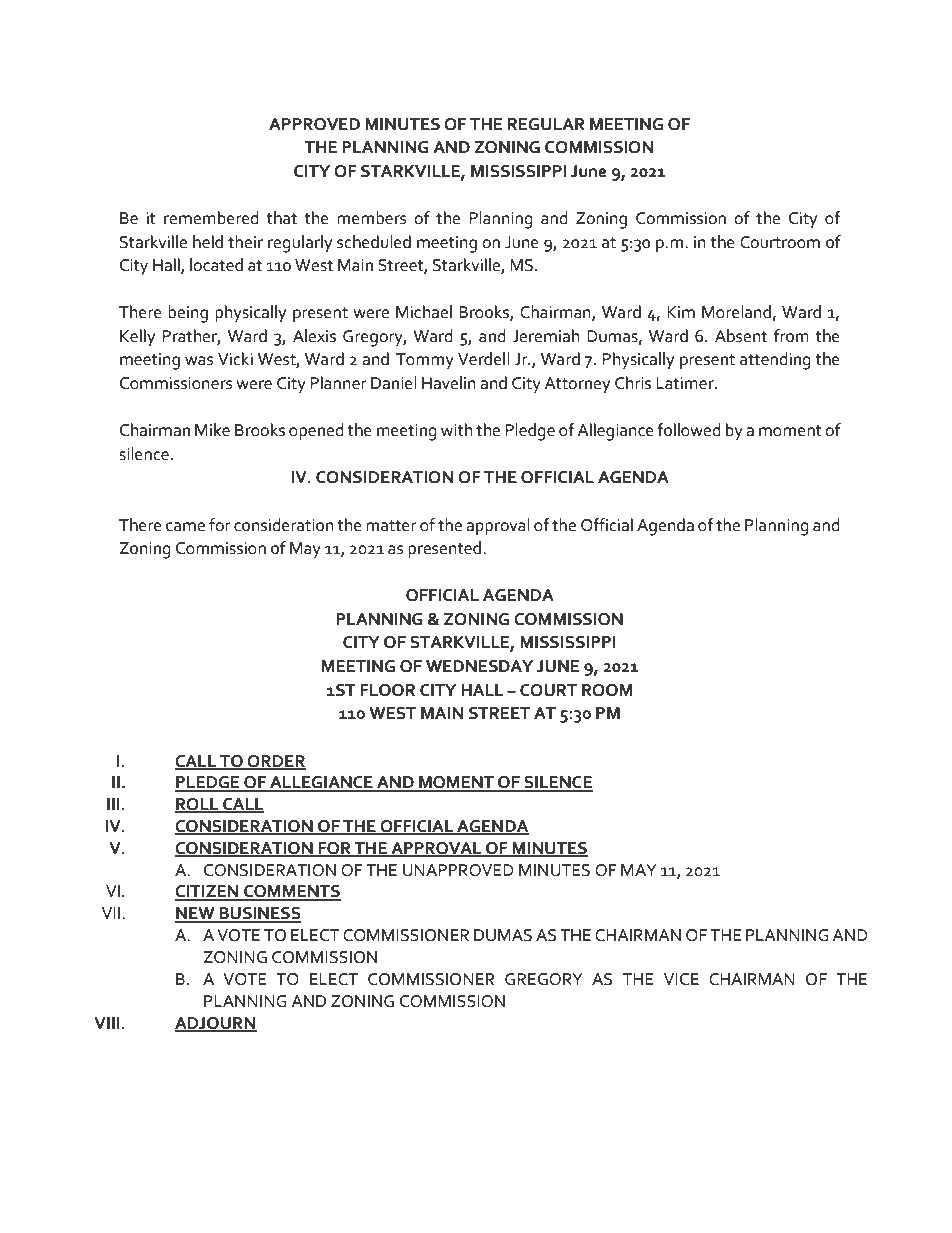  What do you see at coordinates (208, 242) in the screenshot?
I see `held` at bounding box center [208, 242].
